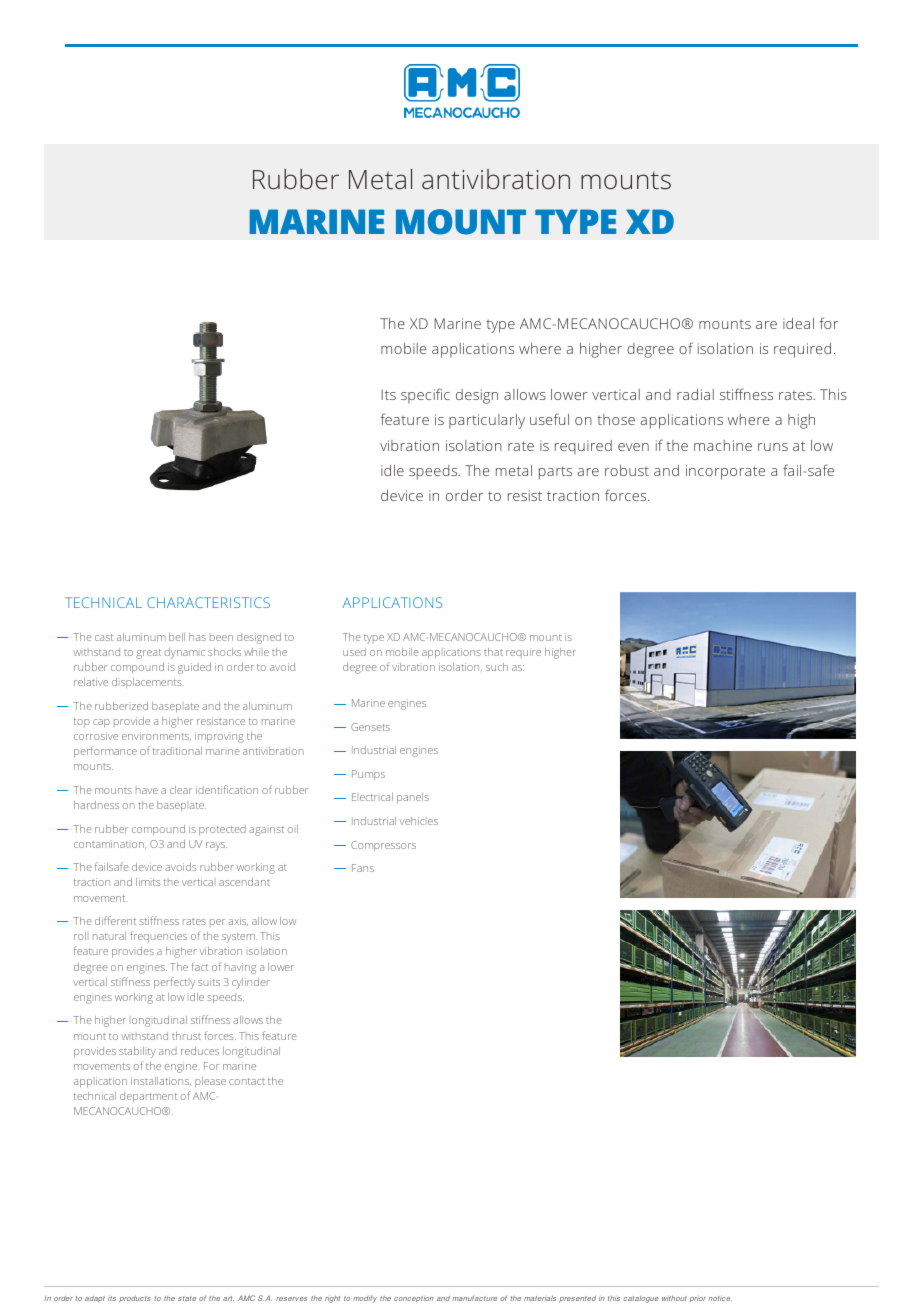  Describe the element at coordinates (148, 654) in the screenshot. I see `great` at that location.
